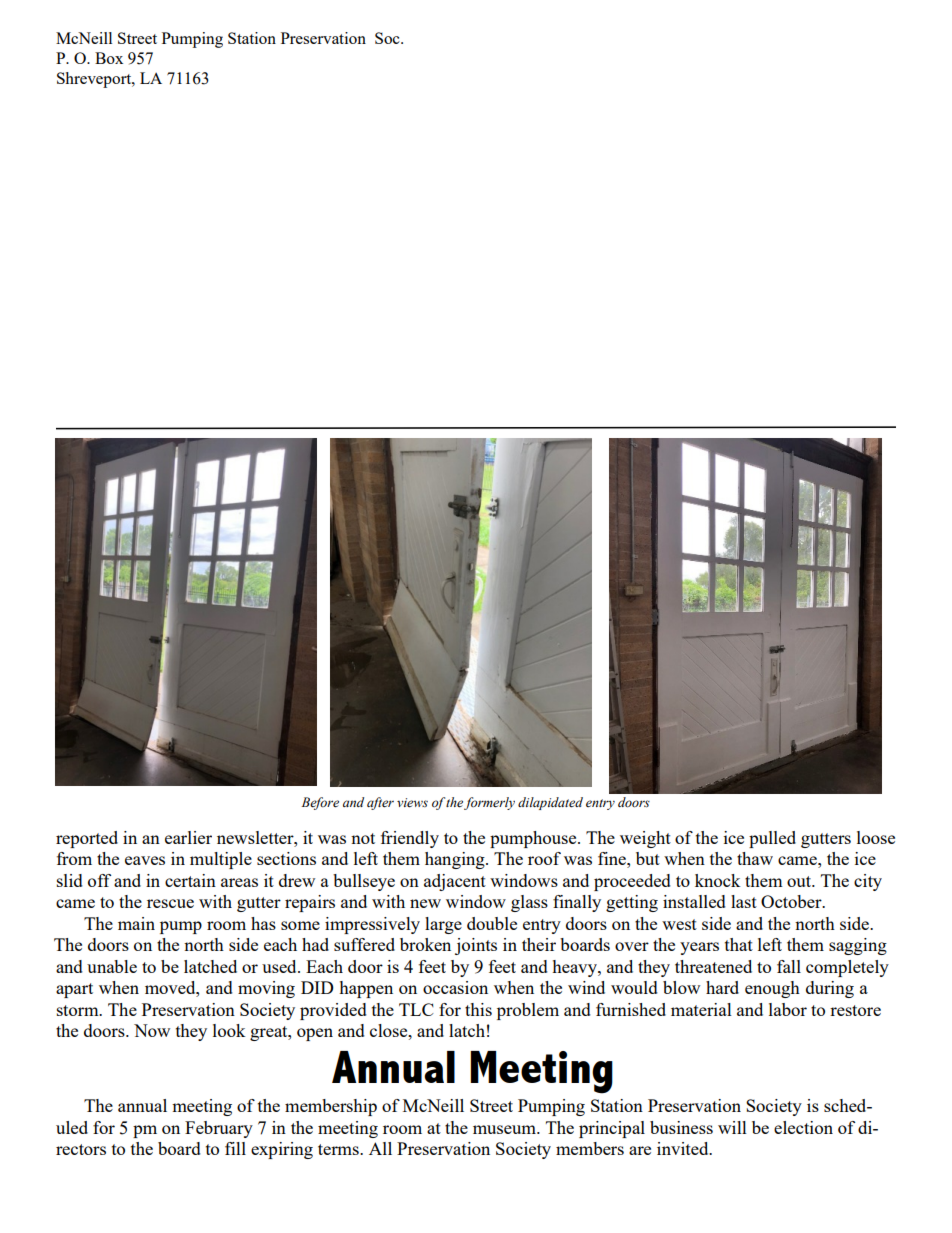  What do you see at coordinates (755, 858) in the screenshot?
I see `thaw` at bounding box center [755, 858].
